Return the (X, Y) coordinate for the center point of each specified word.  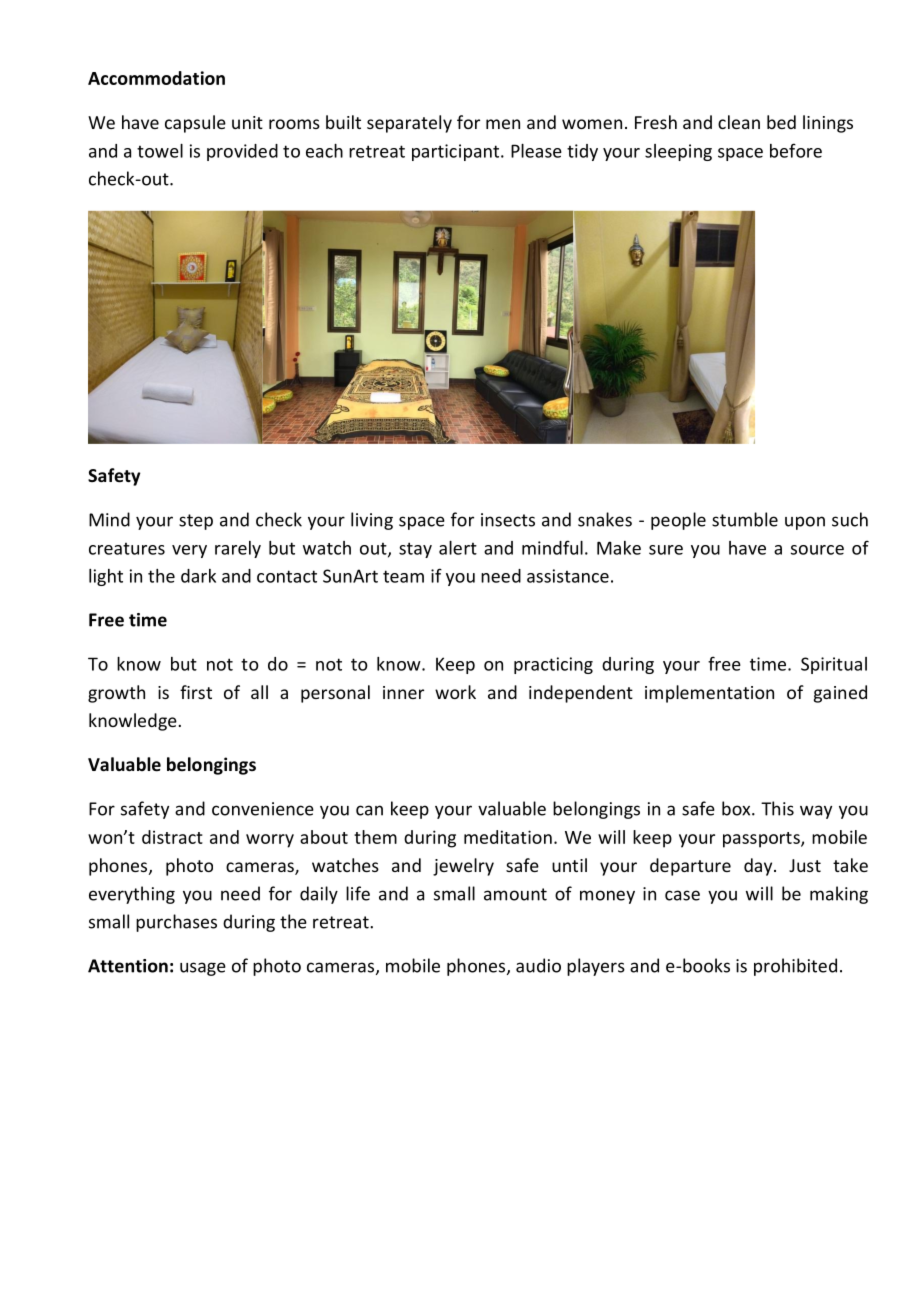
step (196, 522)
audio (538, 965)
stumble (745, 519)
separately (409, 124)
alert (458, 548)
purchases (176, 923)
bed (781, 122)
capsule (195, 124)
